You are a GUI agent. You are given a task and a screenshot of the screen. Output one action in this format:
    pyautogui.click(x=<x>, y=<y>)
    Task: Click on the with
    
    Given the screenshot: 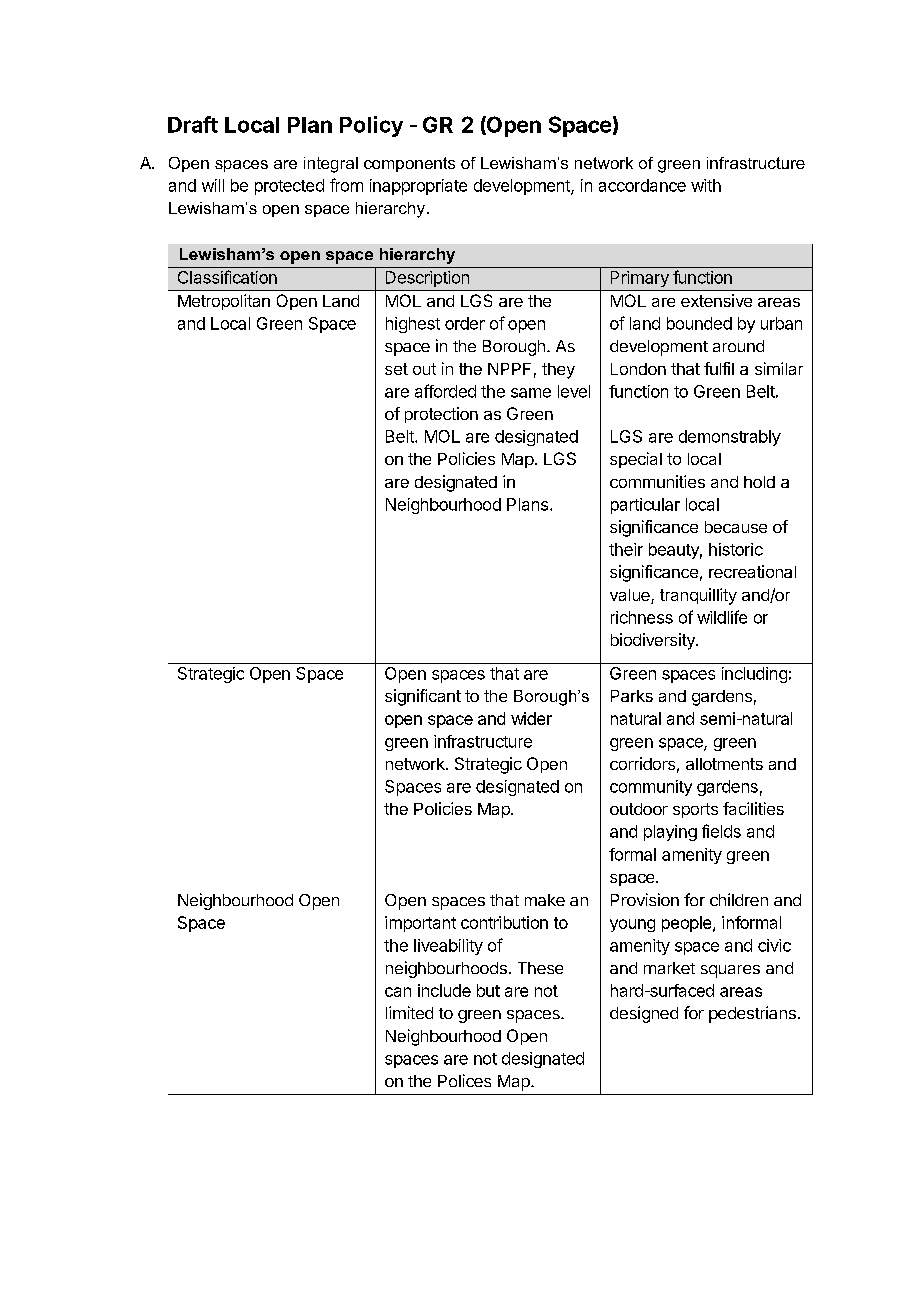 What is the action you would take?
    pyautogui.click(x=706, y=185)
